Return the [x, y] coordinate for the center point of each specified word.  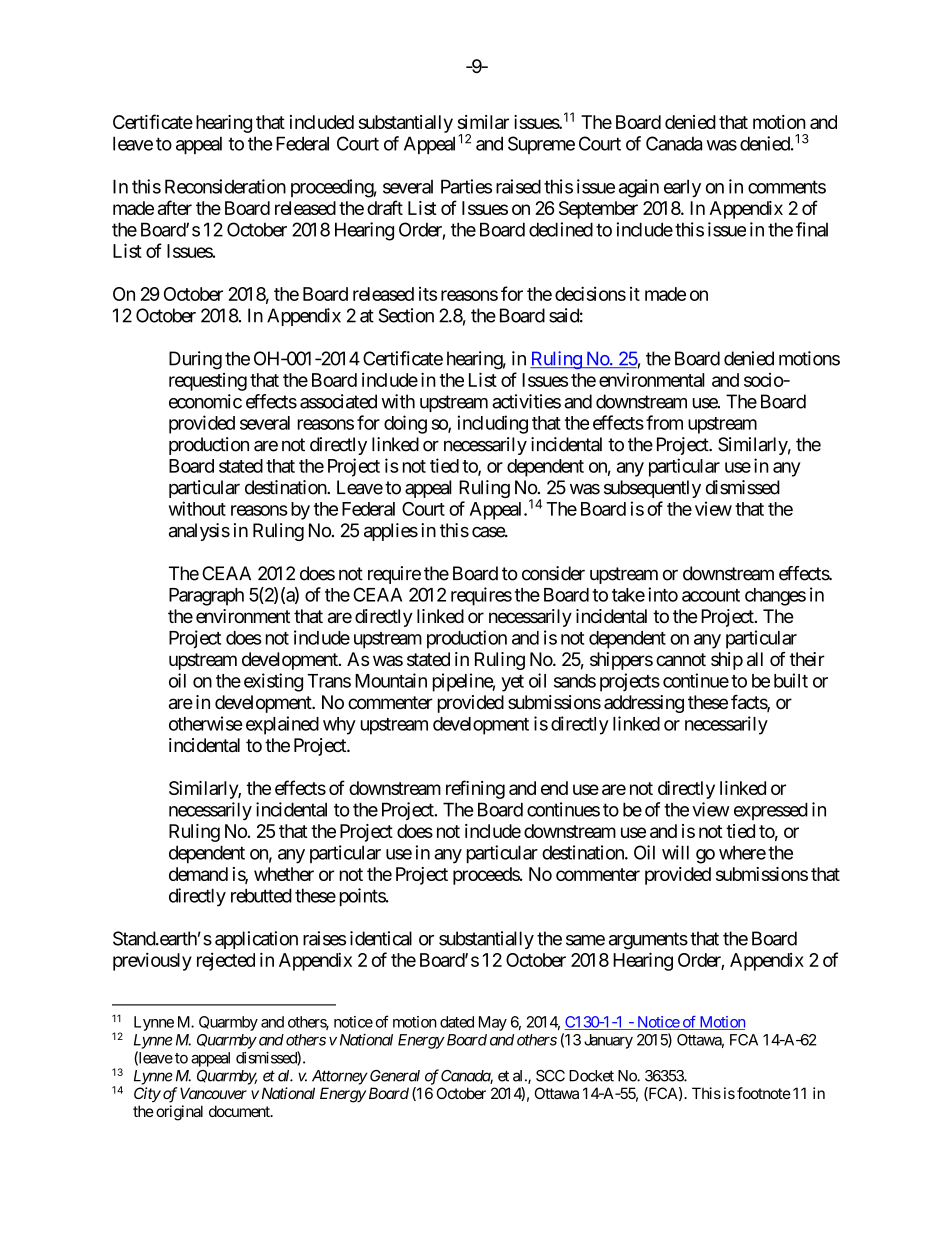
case [489, 532]
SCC [550, 1076]
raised [518, 186]
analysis [199, 532]
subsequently [652, 489]
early [682, 188]
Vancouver [213, 1093]
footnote [764, 1093]
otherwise [206, 723]
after [175, 207]
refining [475, 789]
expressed [771, 811]
